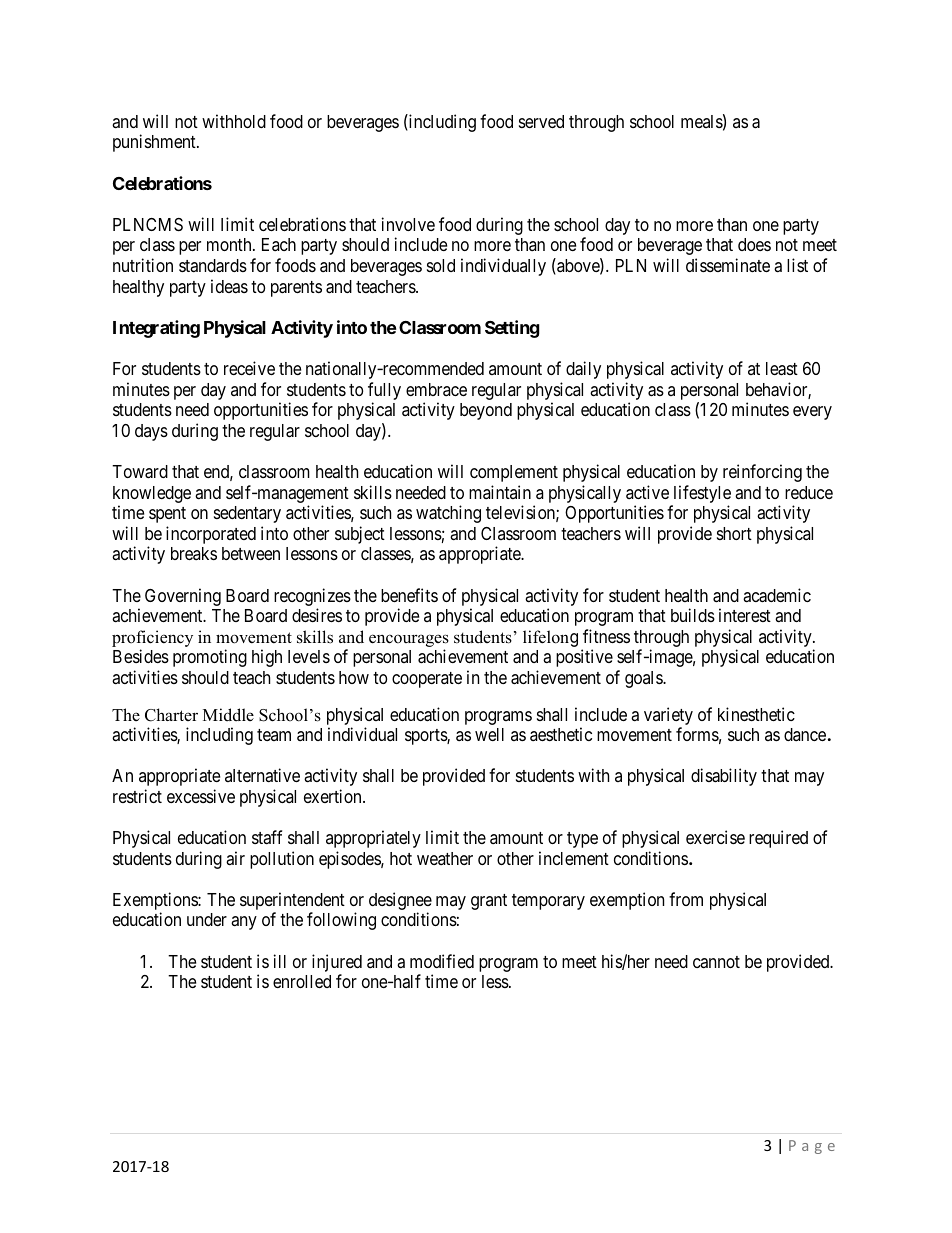 This screenshot has width=952, height=1233. I want to click on well, so click(489, 734).
